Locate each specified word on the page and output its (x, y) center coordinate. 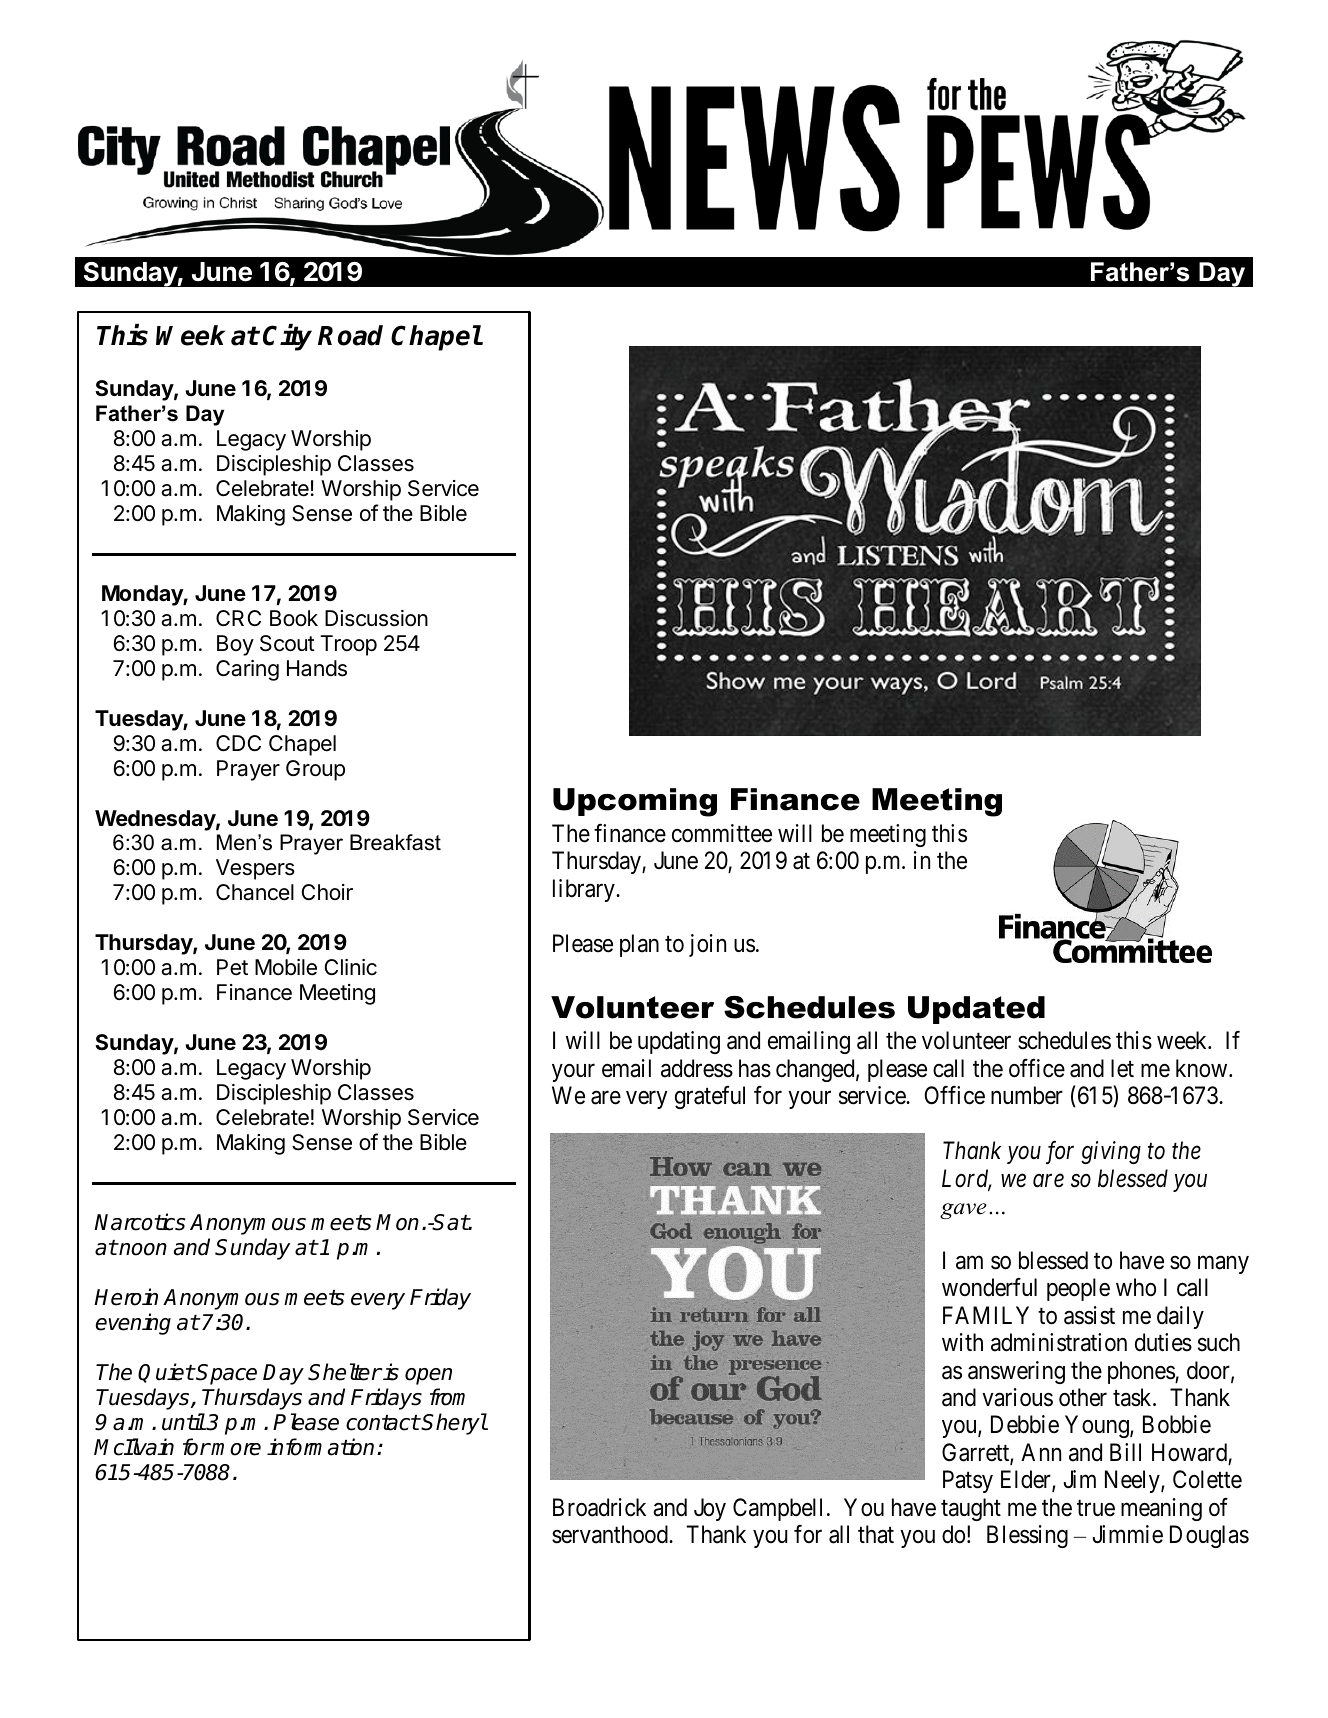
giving (1111, 1152)
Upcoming (635, 802)
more (236, 1449)
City (287, 337)
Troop (348, 645)
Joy (710, 1509)
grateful (710, 1097)
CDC (238, 743)
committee (722, 833)
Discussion (376, 618)
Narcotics (139, 1222)
